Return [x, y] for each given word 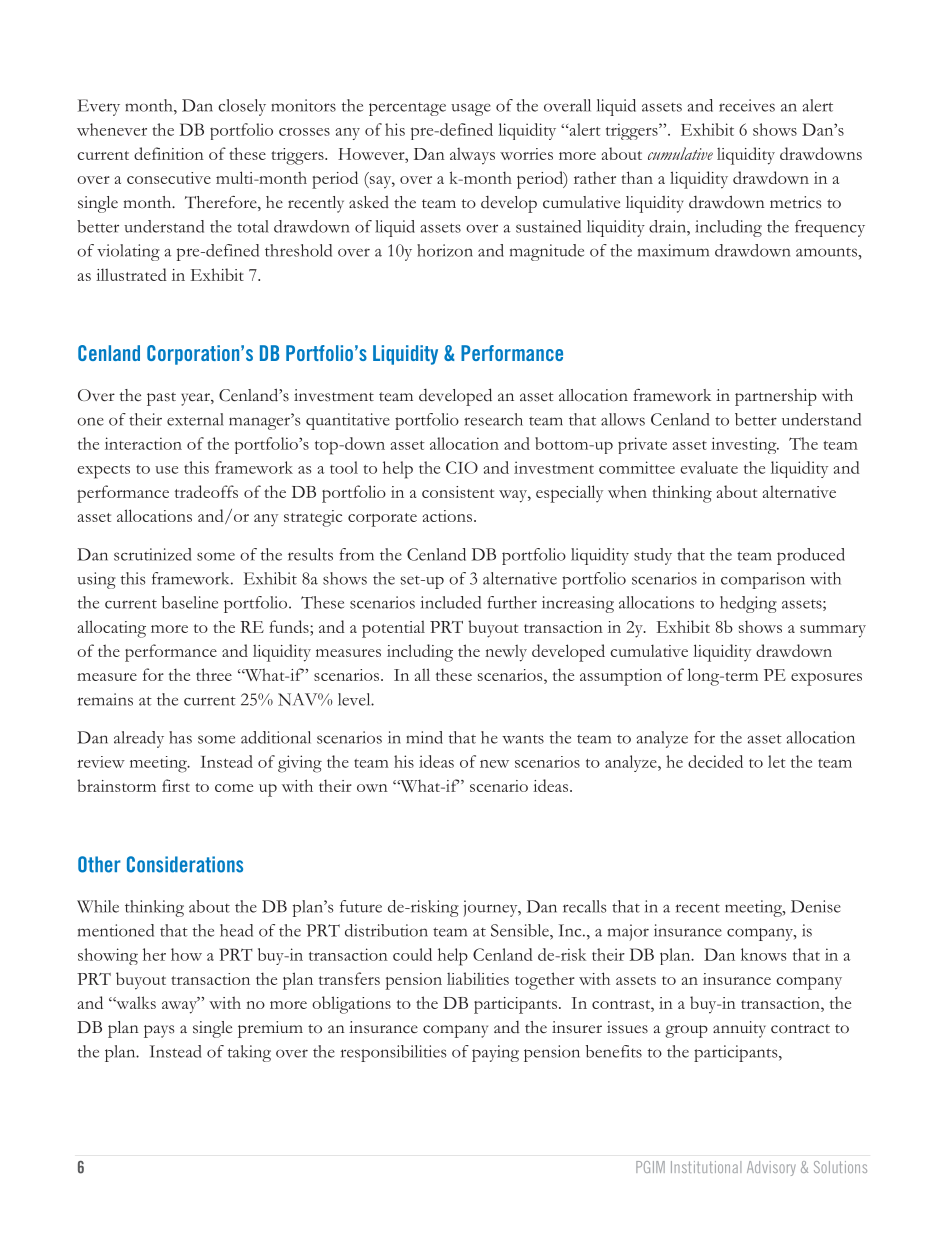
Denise [816, 906]
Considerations [185, 864]
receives [747, 105]
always [472, 156]
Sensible [521, 930]
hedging [748, 604]
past [161, 399]
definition [169, 153]
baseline [190, 602]
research [493, 419]
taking [249, 1053]
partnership [776, 397]
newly [506, 653]
